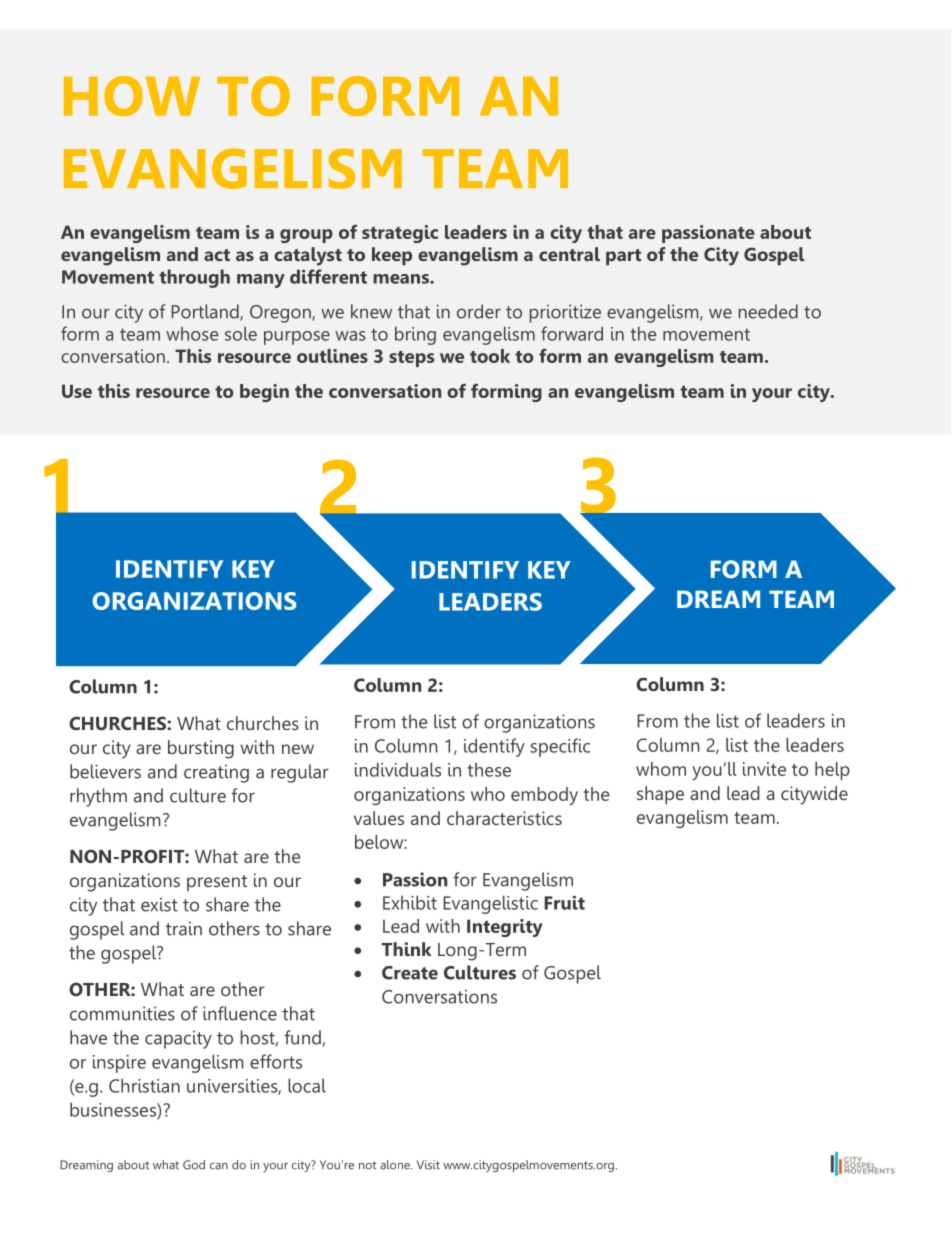 This document has height=1233, width=952. What do you see at coordinates (194, 1165) in the document?
I see `God` at bounding box center [194, 1165].
